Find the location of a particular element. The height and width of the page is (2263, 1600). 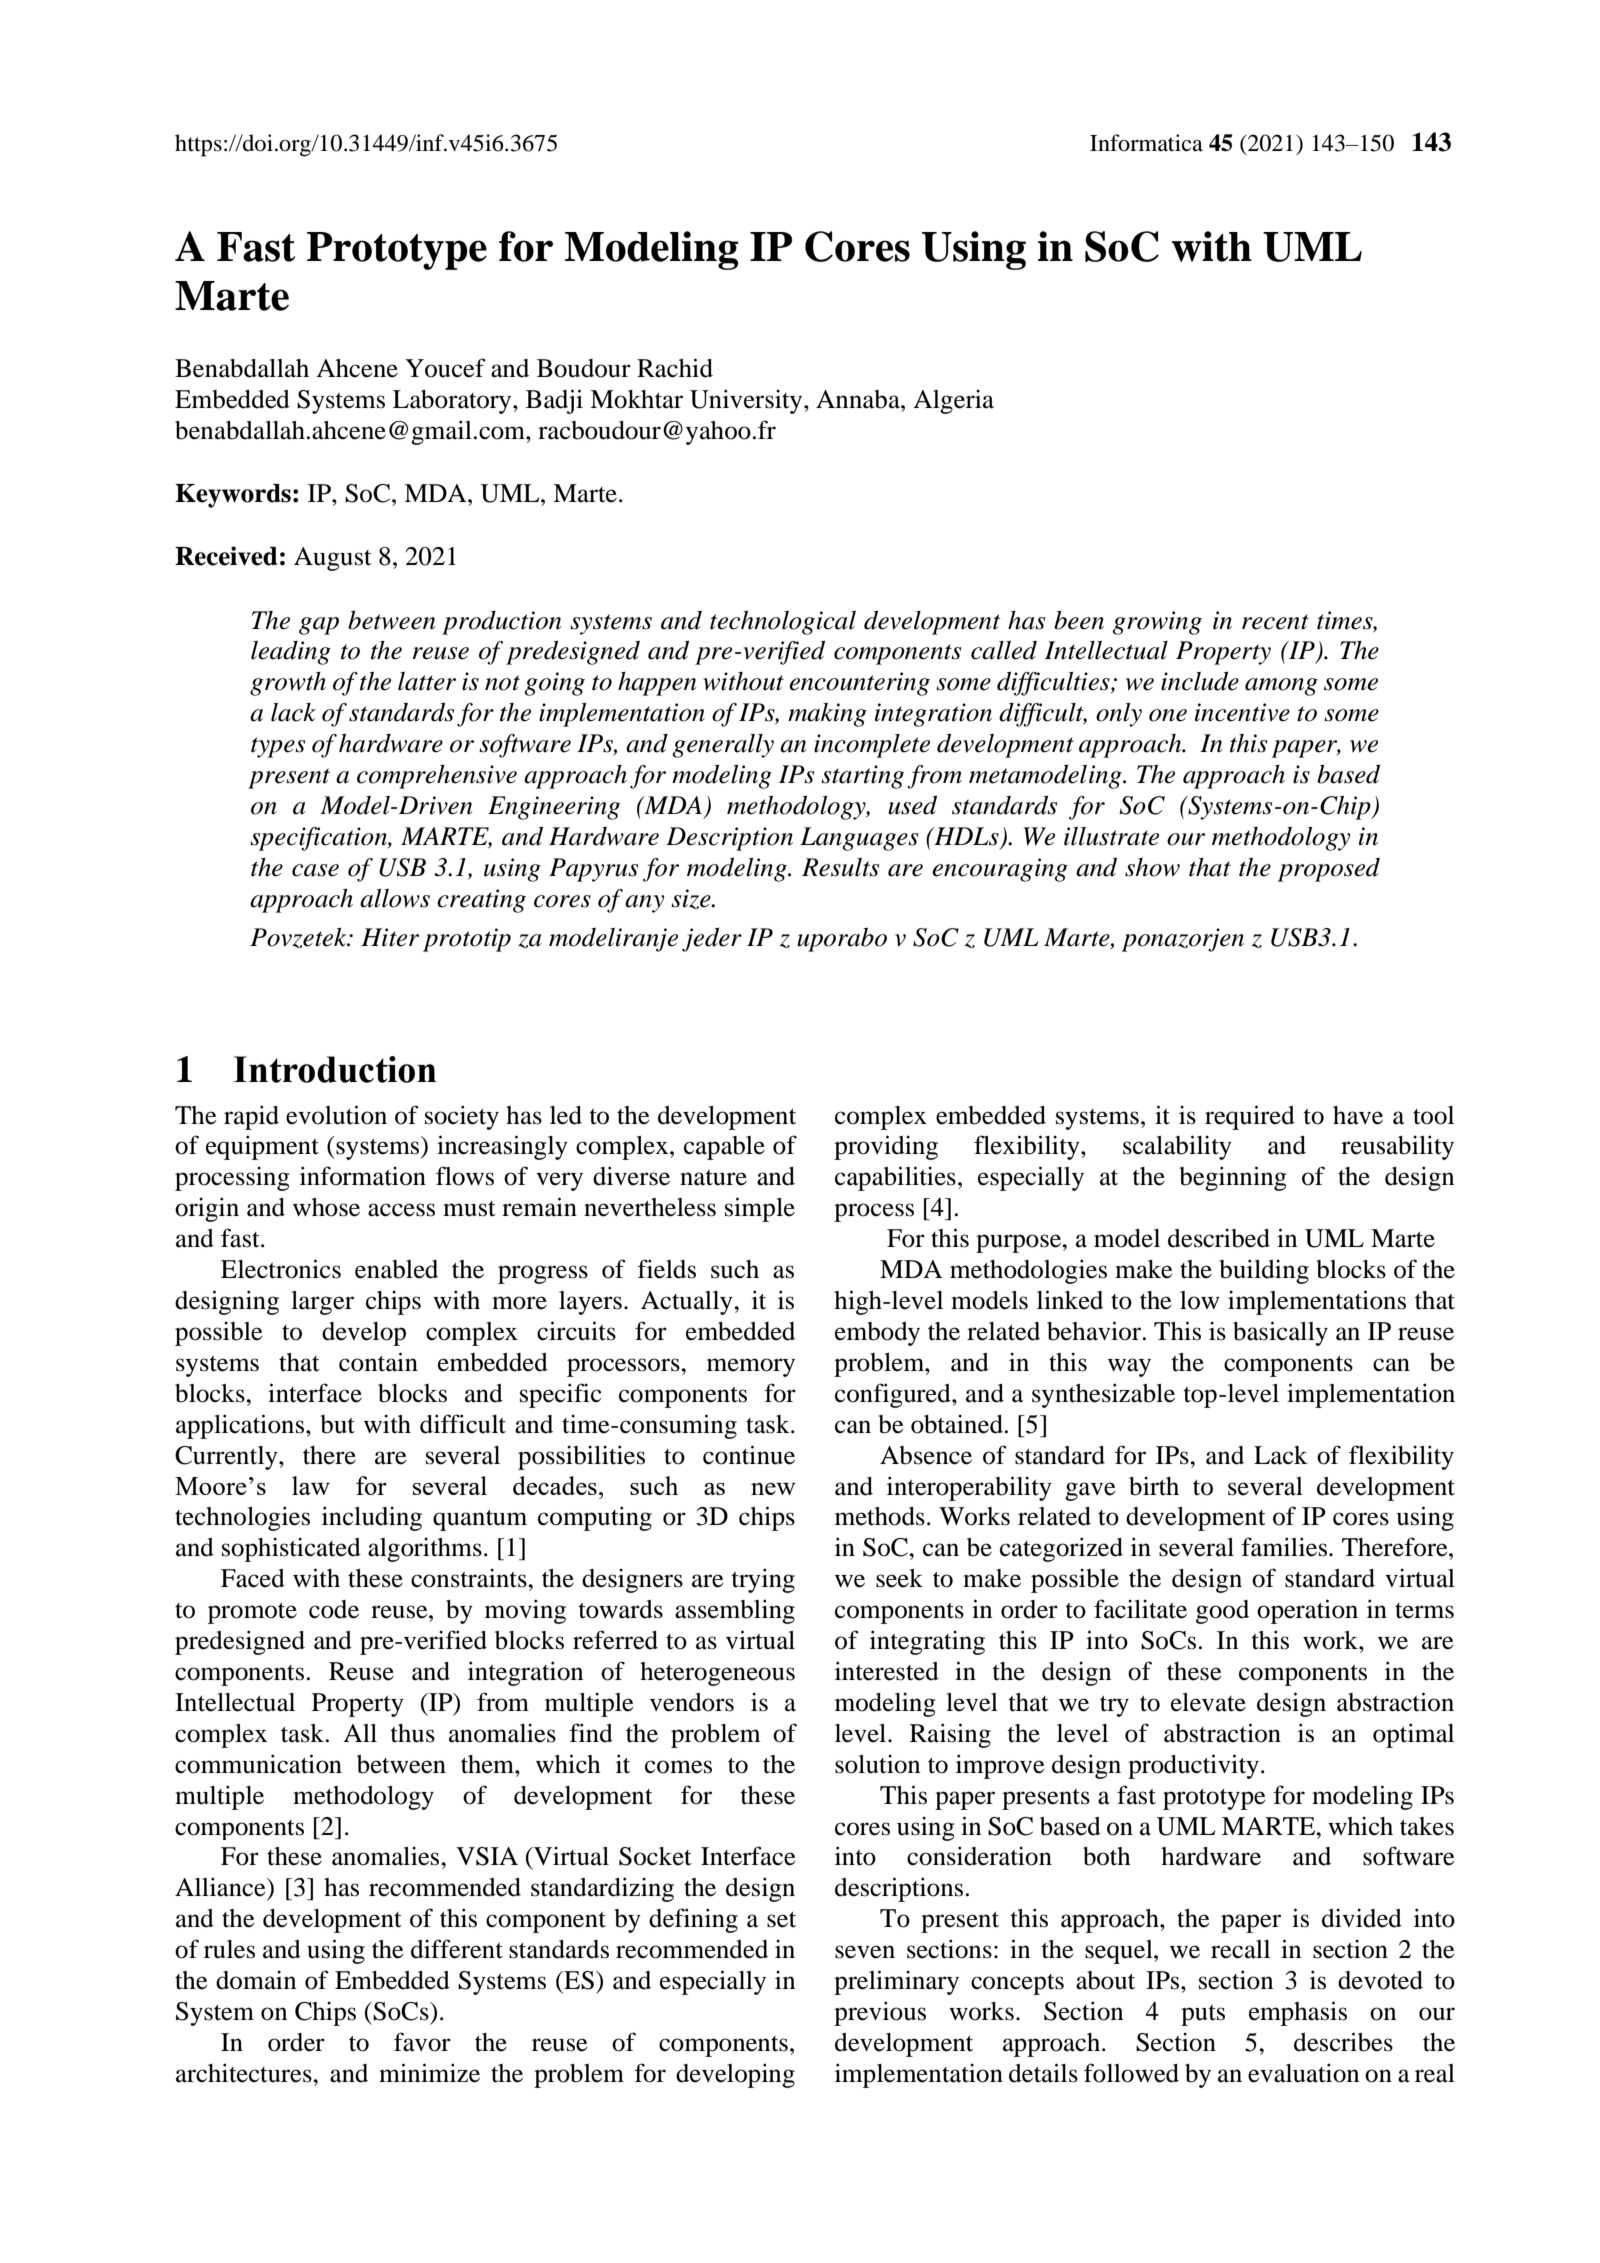

University is located at coordinates (747, 401).
